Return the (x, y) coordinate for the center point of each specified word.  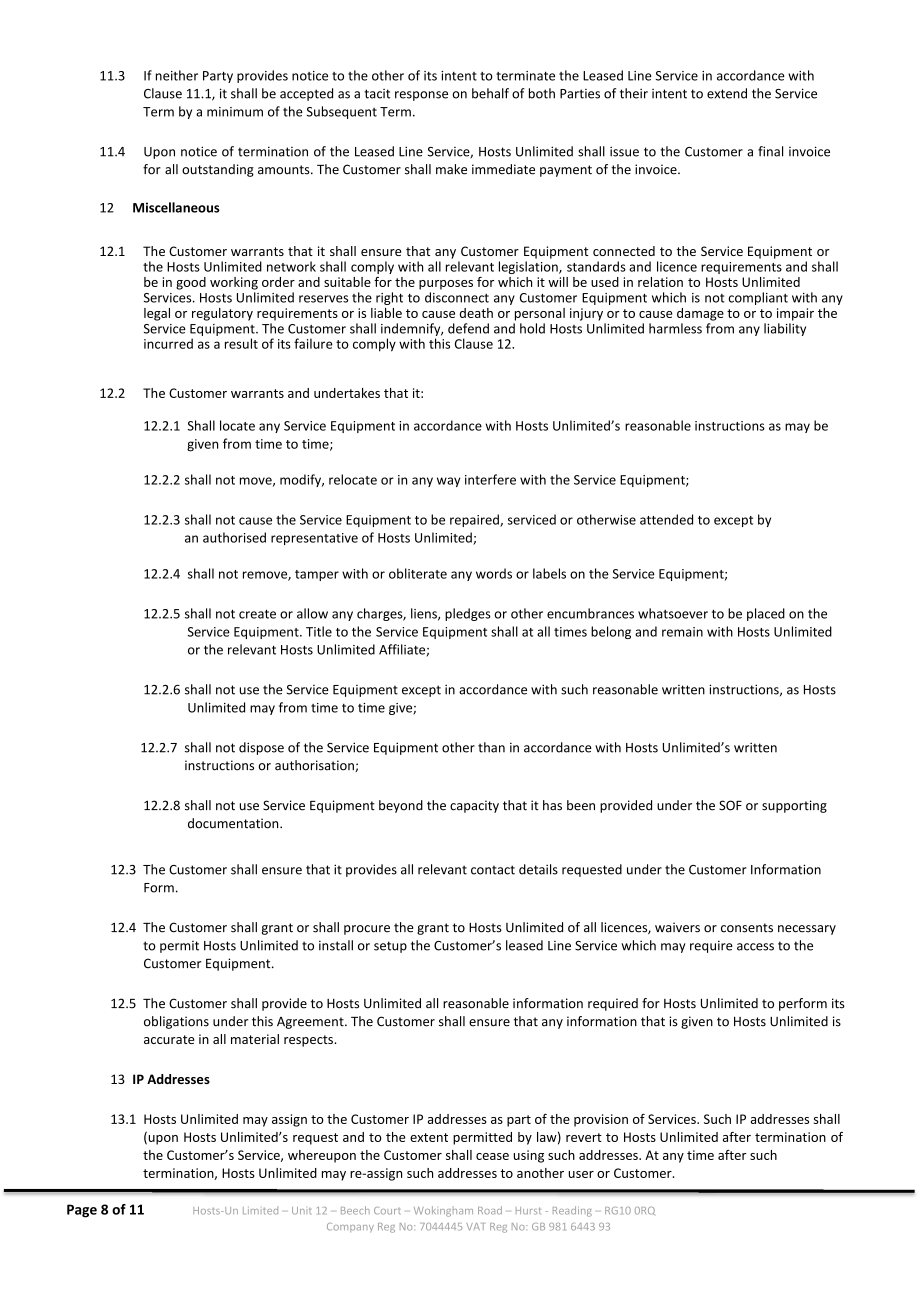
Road (490, 1210)
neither (177, 75)
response (421, 96)
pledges (468, 614)
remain (682, 632)
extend (727, 93)
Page (82, 1211)
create (257, 614)
